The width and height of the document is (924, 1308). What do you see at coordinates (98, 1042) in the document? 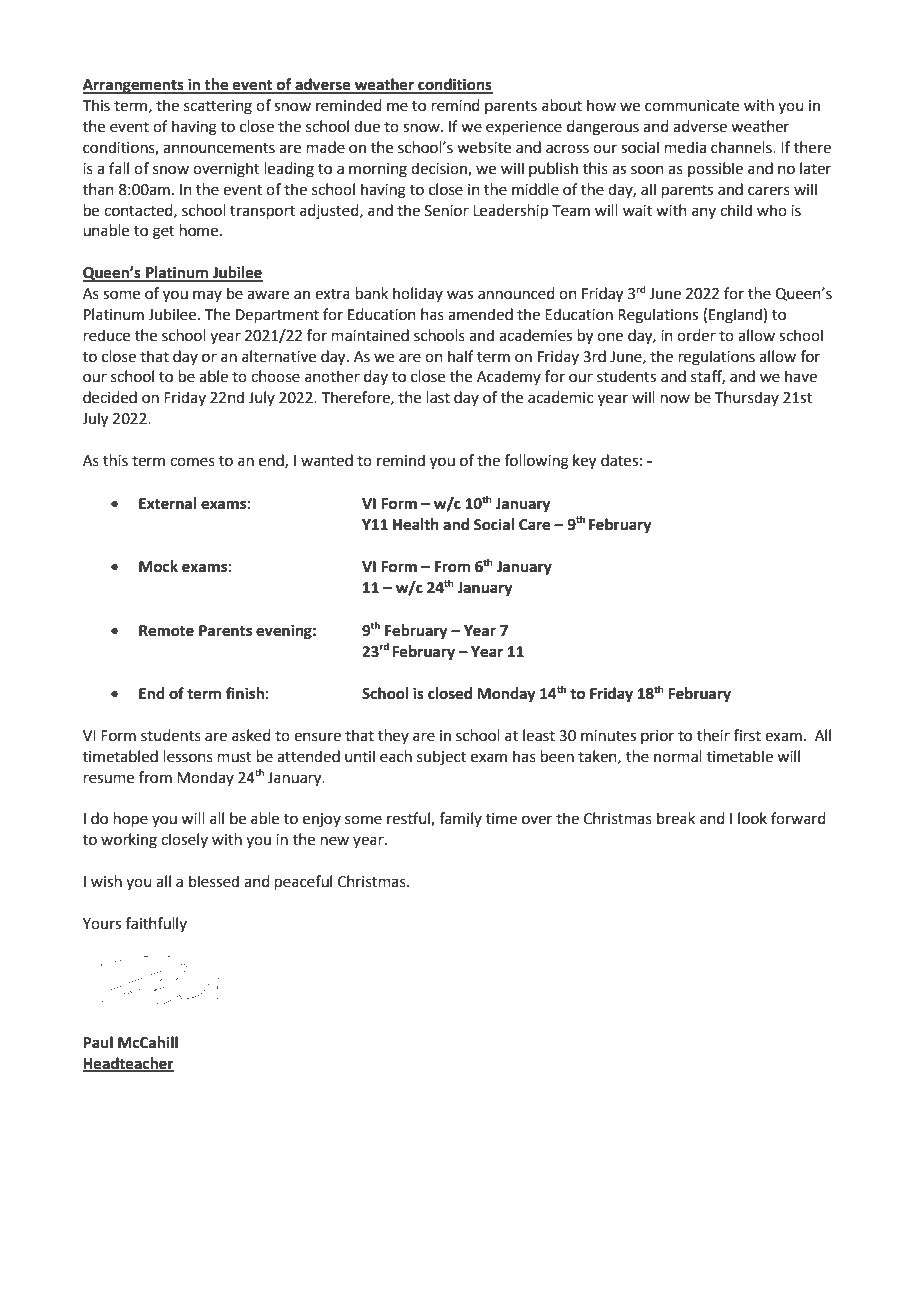
I see `Paul` at bounding box center [98, 1042].
